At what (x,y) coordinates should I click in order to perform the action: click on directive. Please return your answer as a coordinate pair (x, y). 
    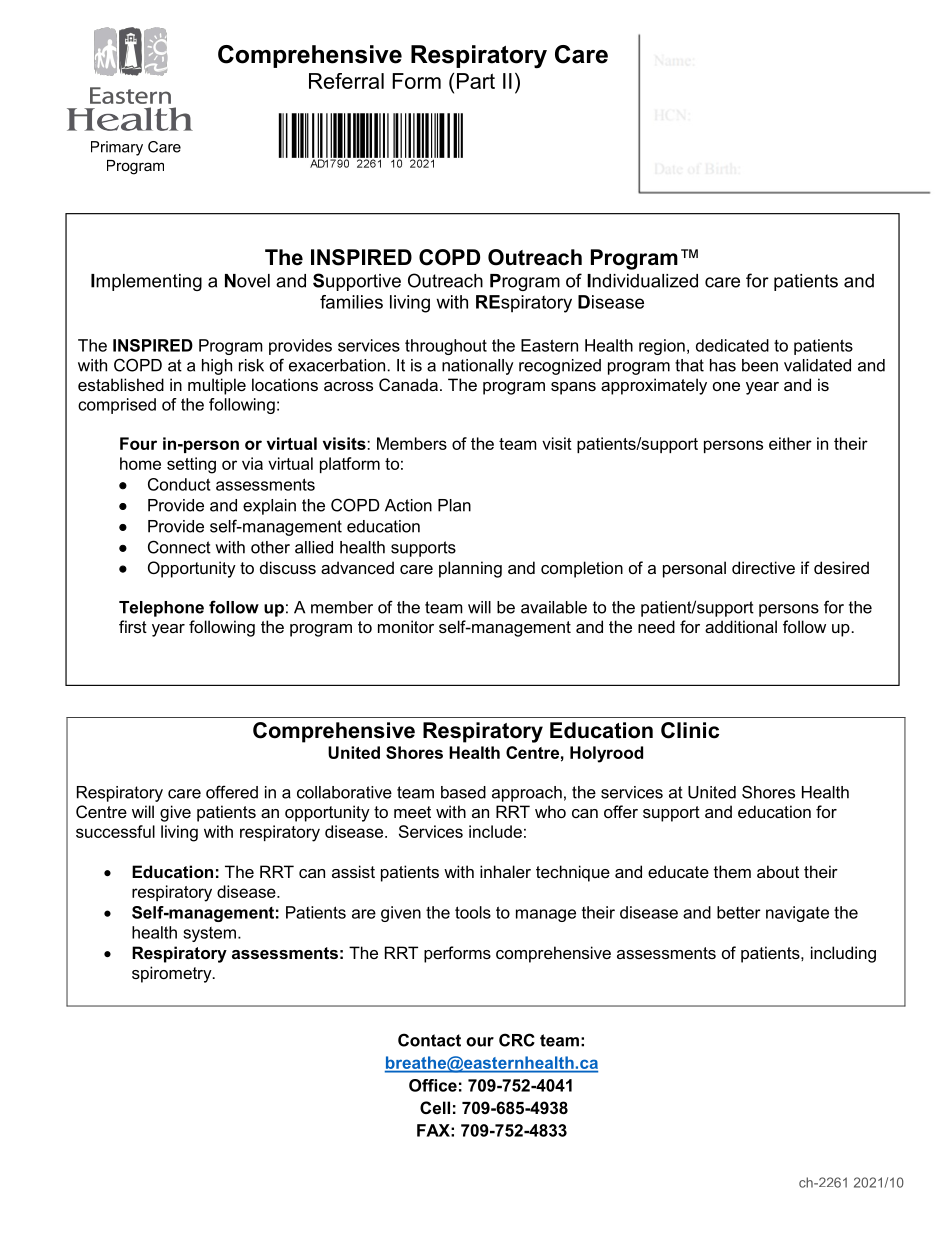
    Looking at the image, I should click on (763, 567).
